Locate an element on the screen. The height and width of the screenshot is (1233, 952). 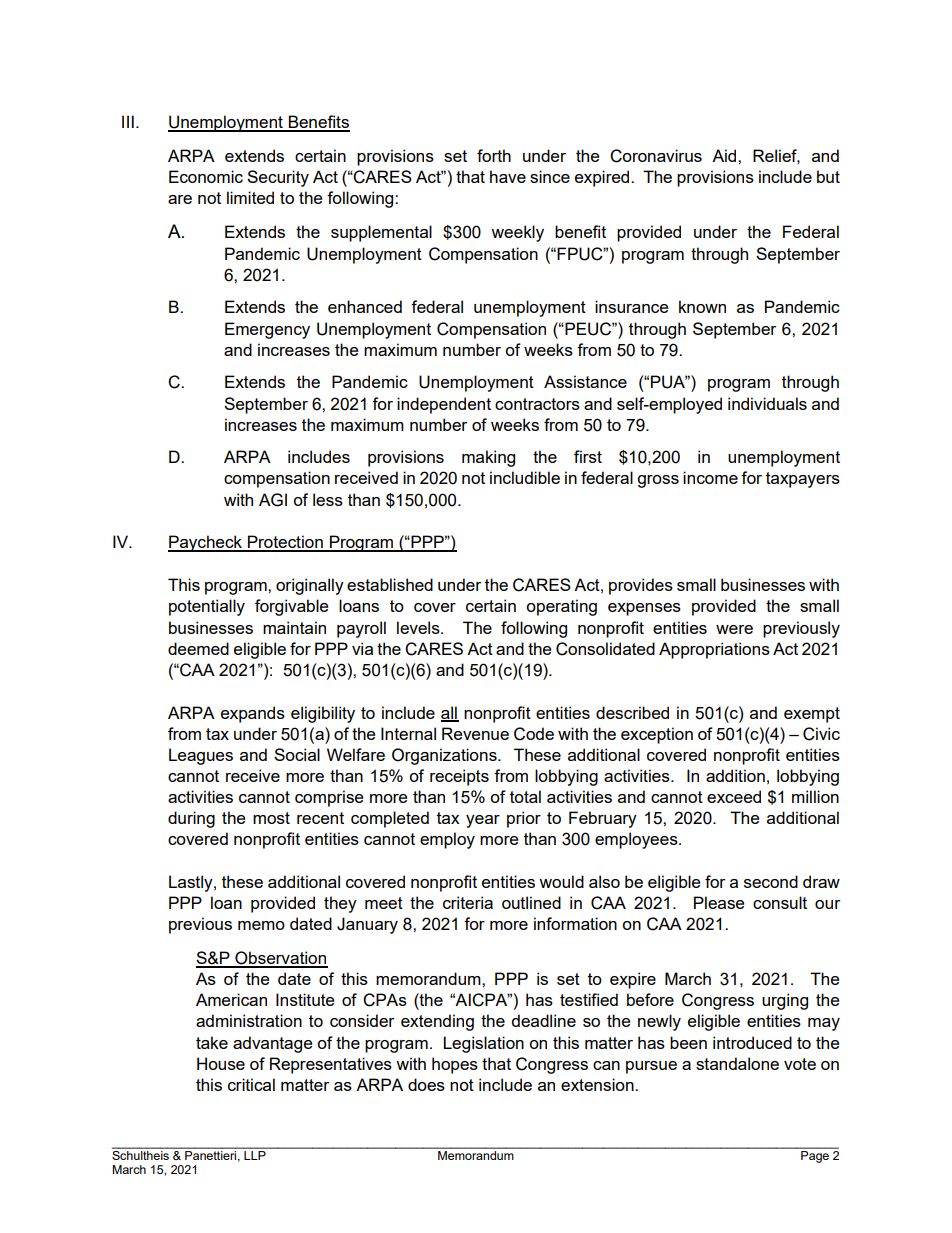
during is located at coordinates (191, 819).
